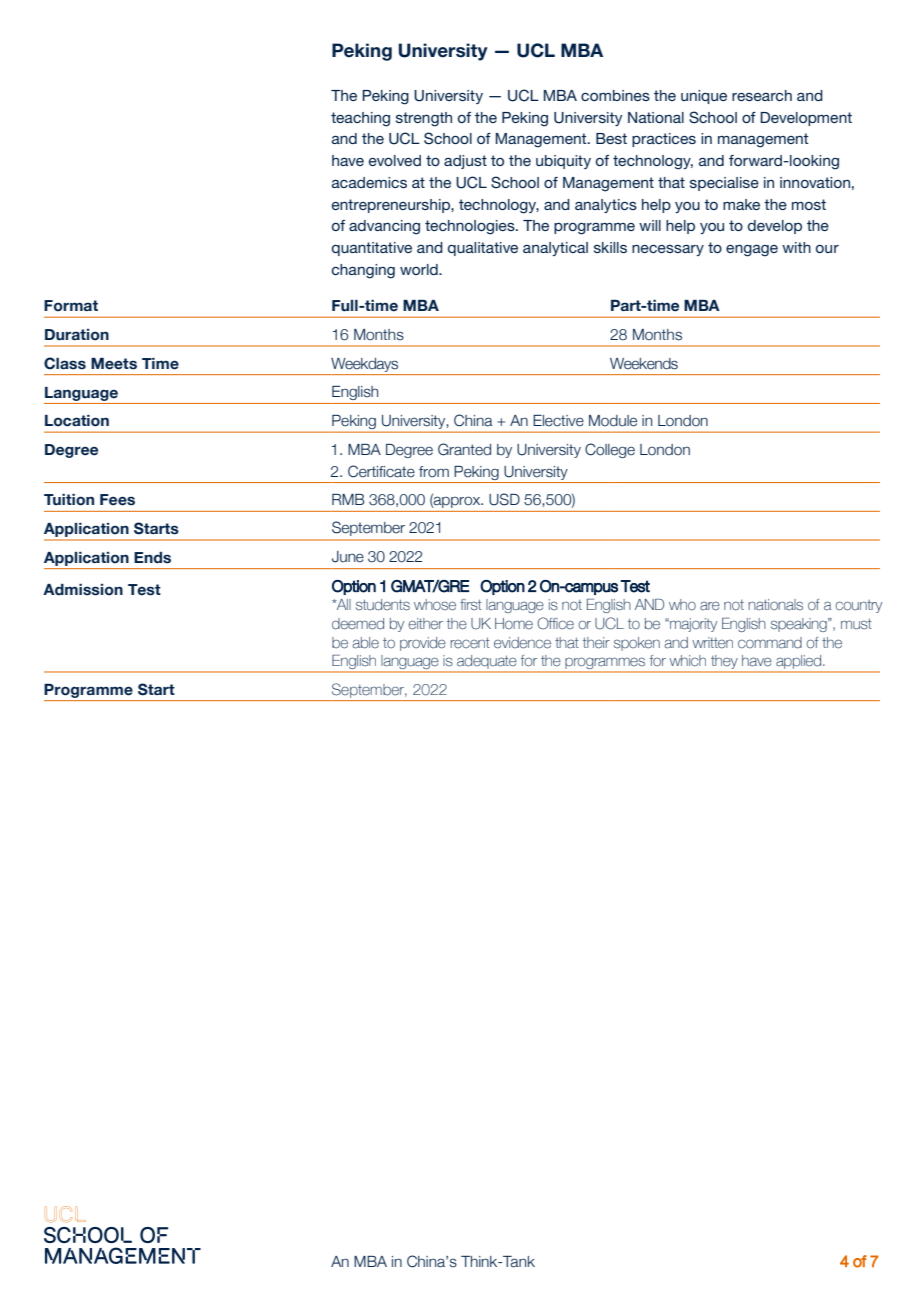 The width and height of the screenshot is (924, 1308). Describe the element at coordinates (613, 421) in the screenshot. I see `Module` at that location.
